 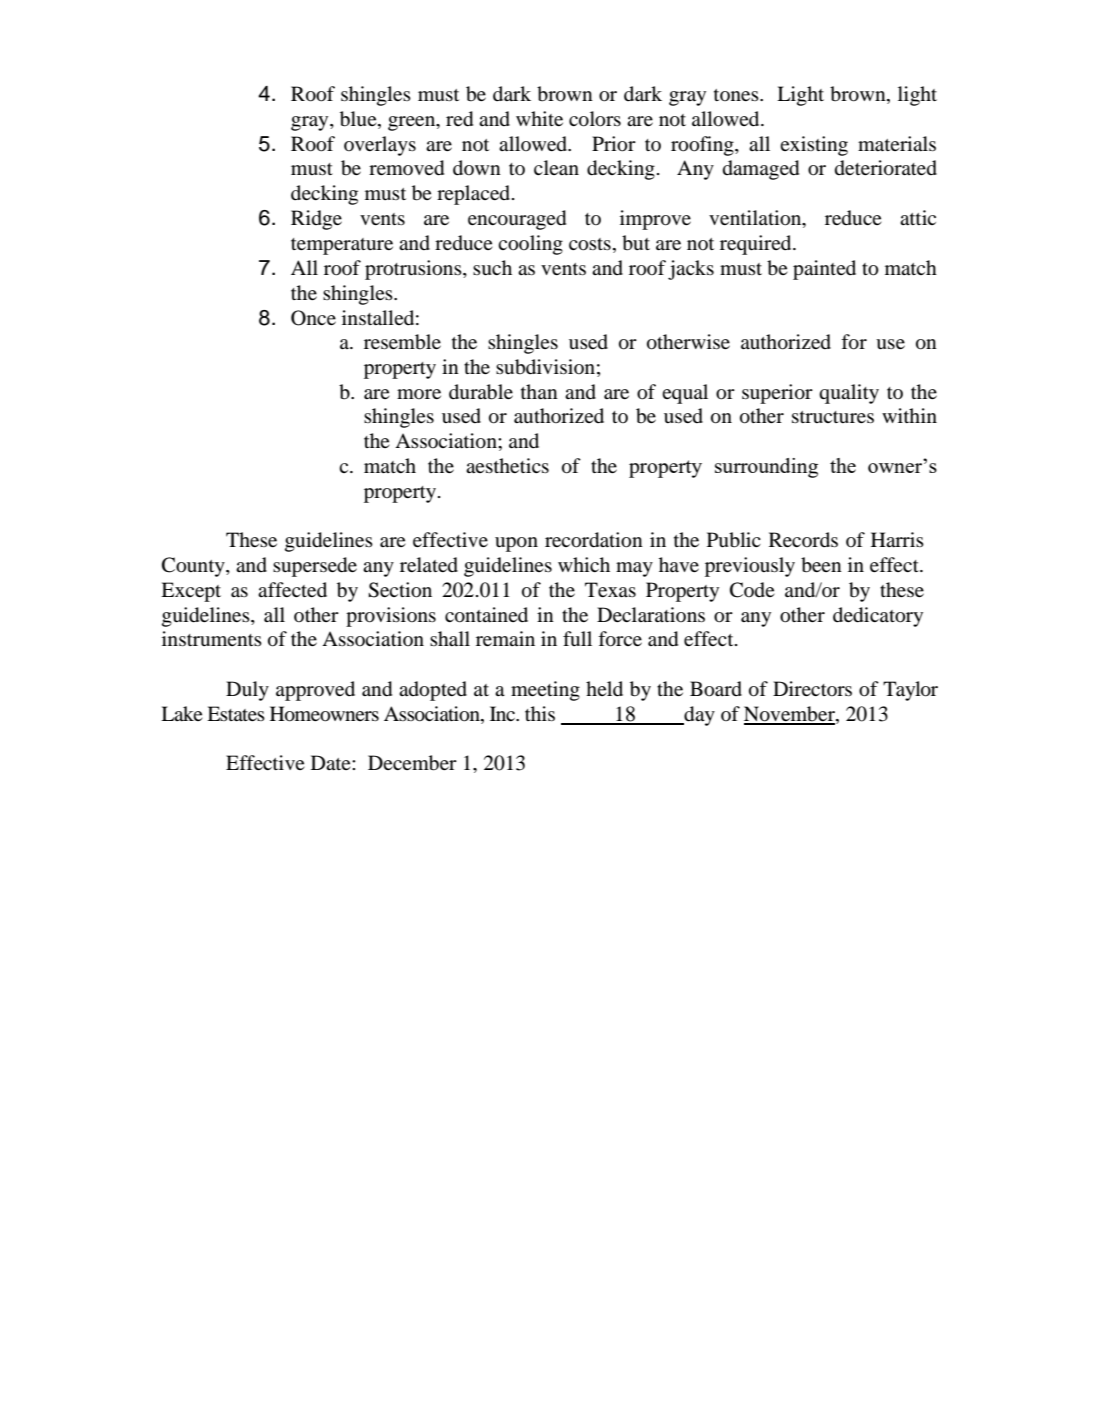 I want to click on blue, so click(x=359, y=119).
